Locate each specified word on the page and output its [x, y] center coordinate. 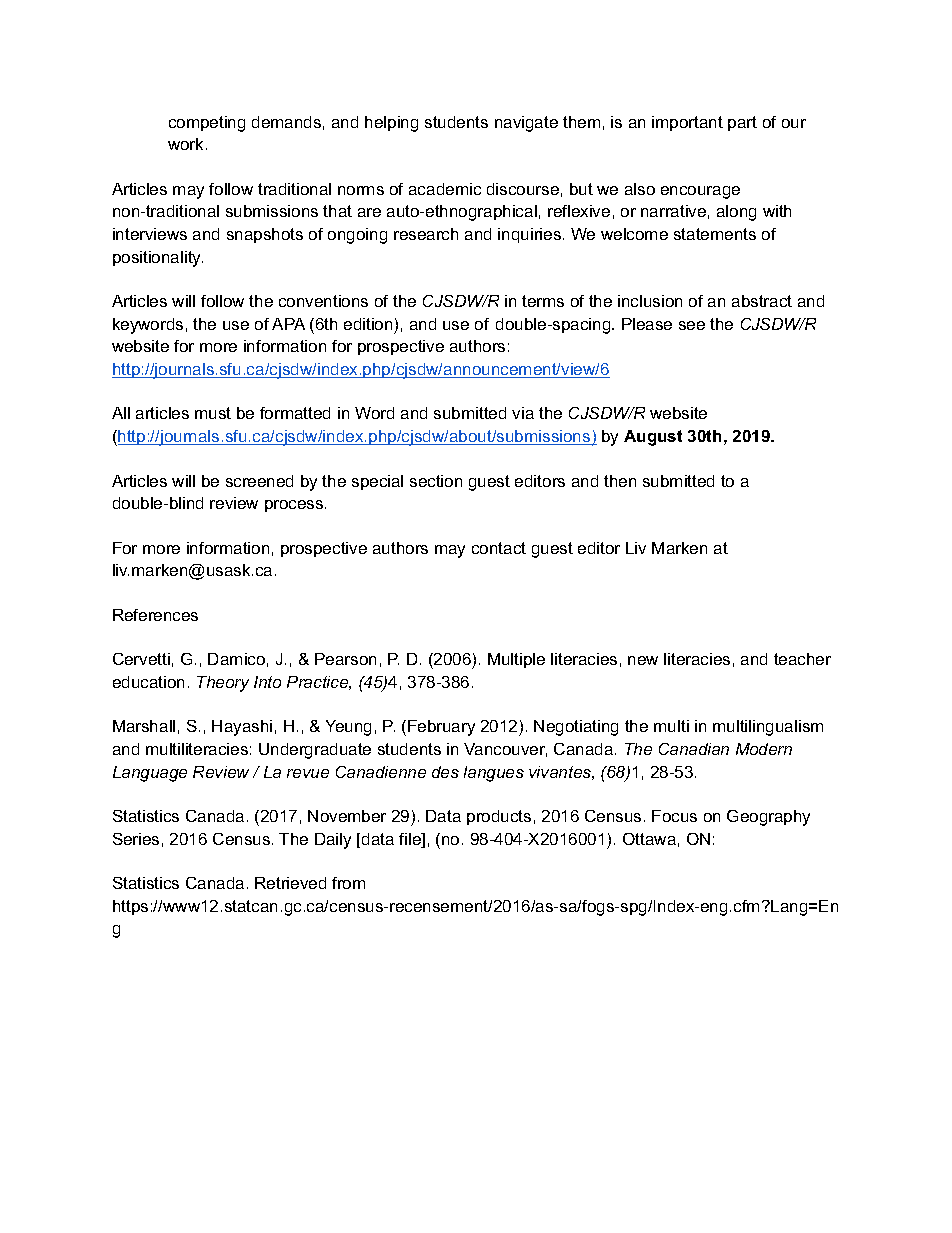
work [187, 144]
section [436, 481]
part [742, 123]
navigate [526, 124]
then [620, 481]
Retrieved [290, 883]
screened [259, 481]
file [411, 840]
